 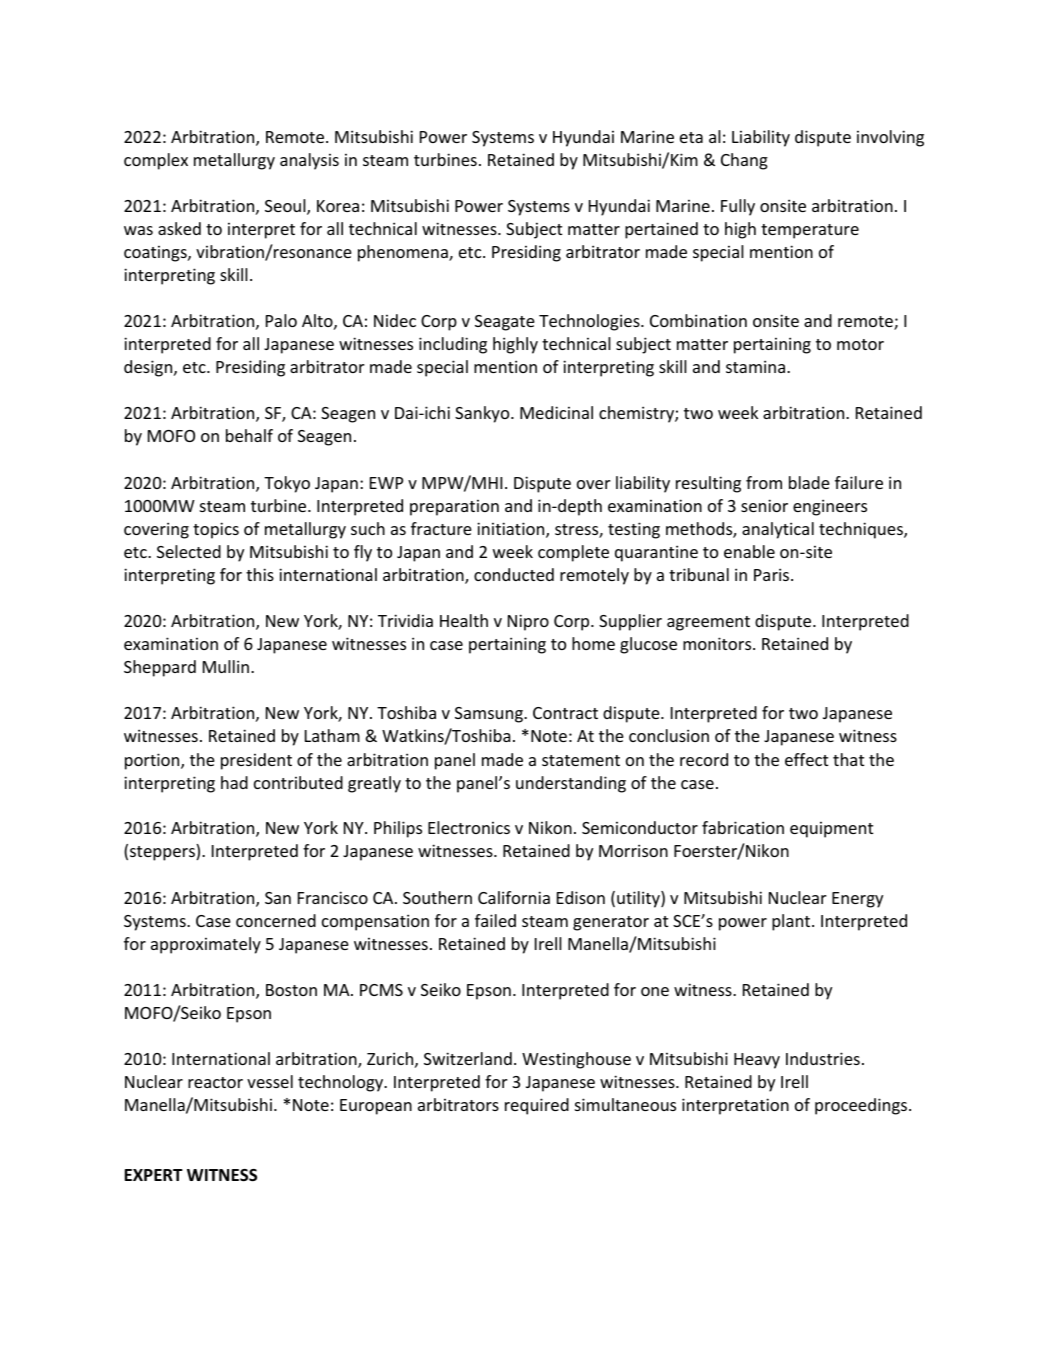 I want to click on Chang, so click(x=744, y=161).
